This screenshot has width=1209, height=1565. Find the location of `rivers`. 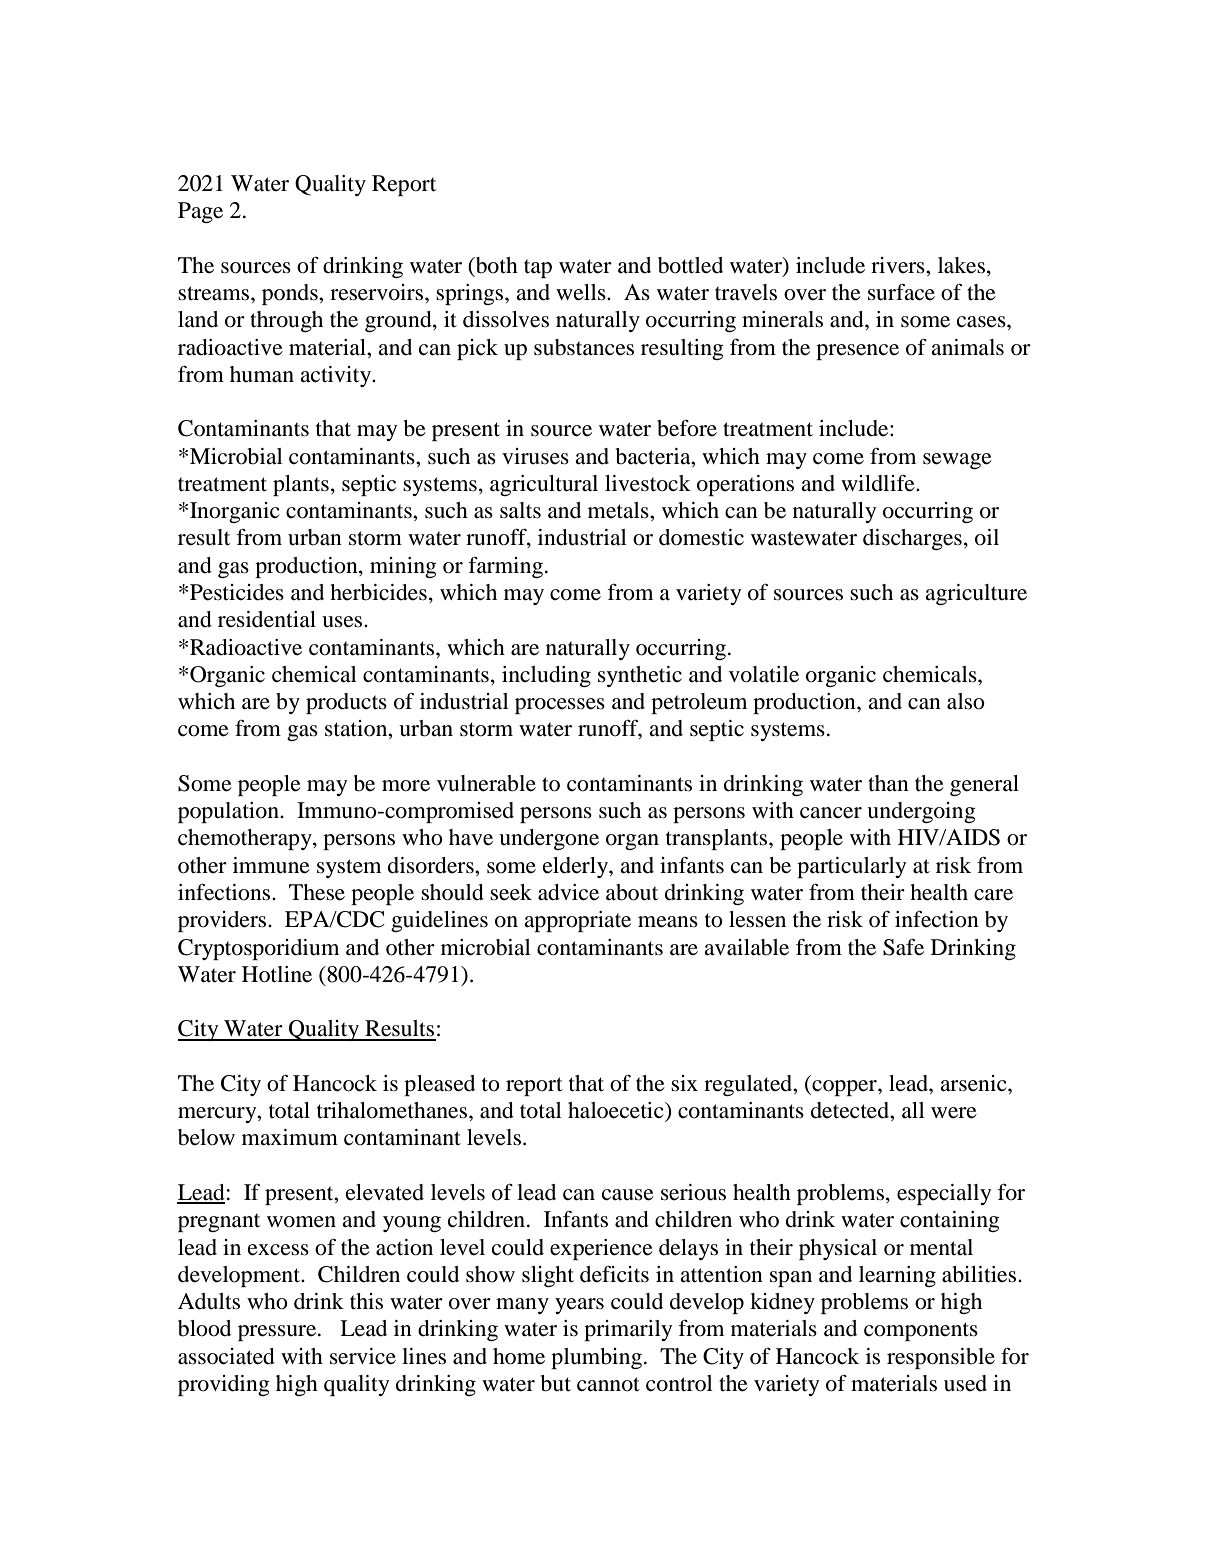

rivers is located at coordinates (899, 265).
